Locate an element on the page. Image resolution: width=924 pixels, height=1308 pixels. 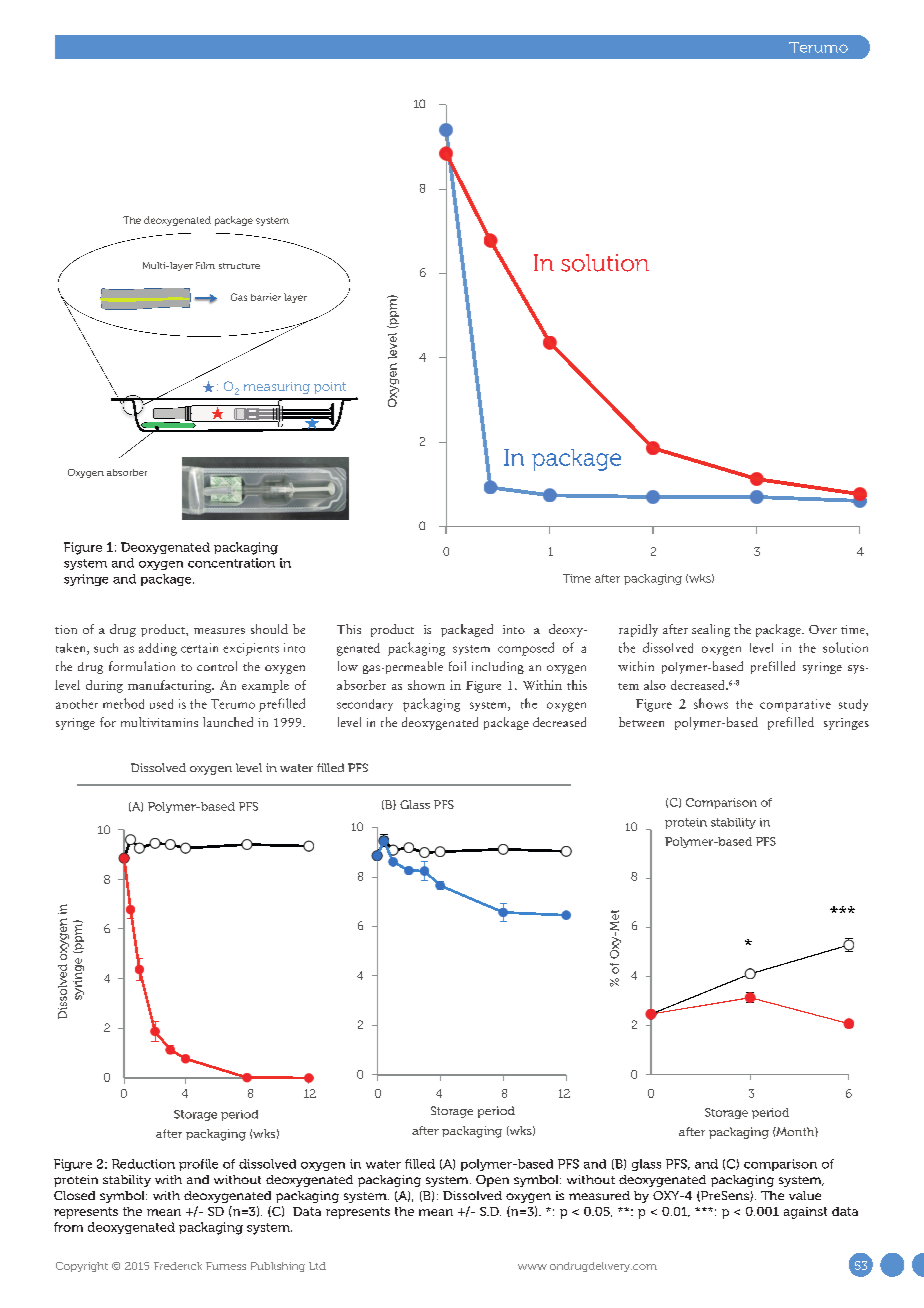
Ltd is located at coordinates (317, 1266).
